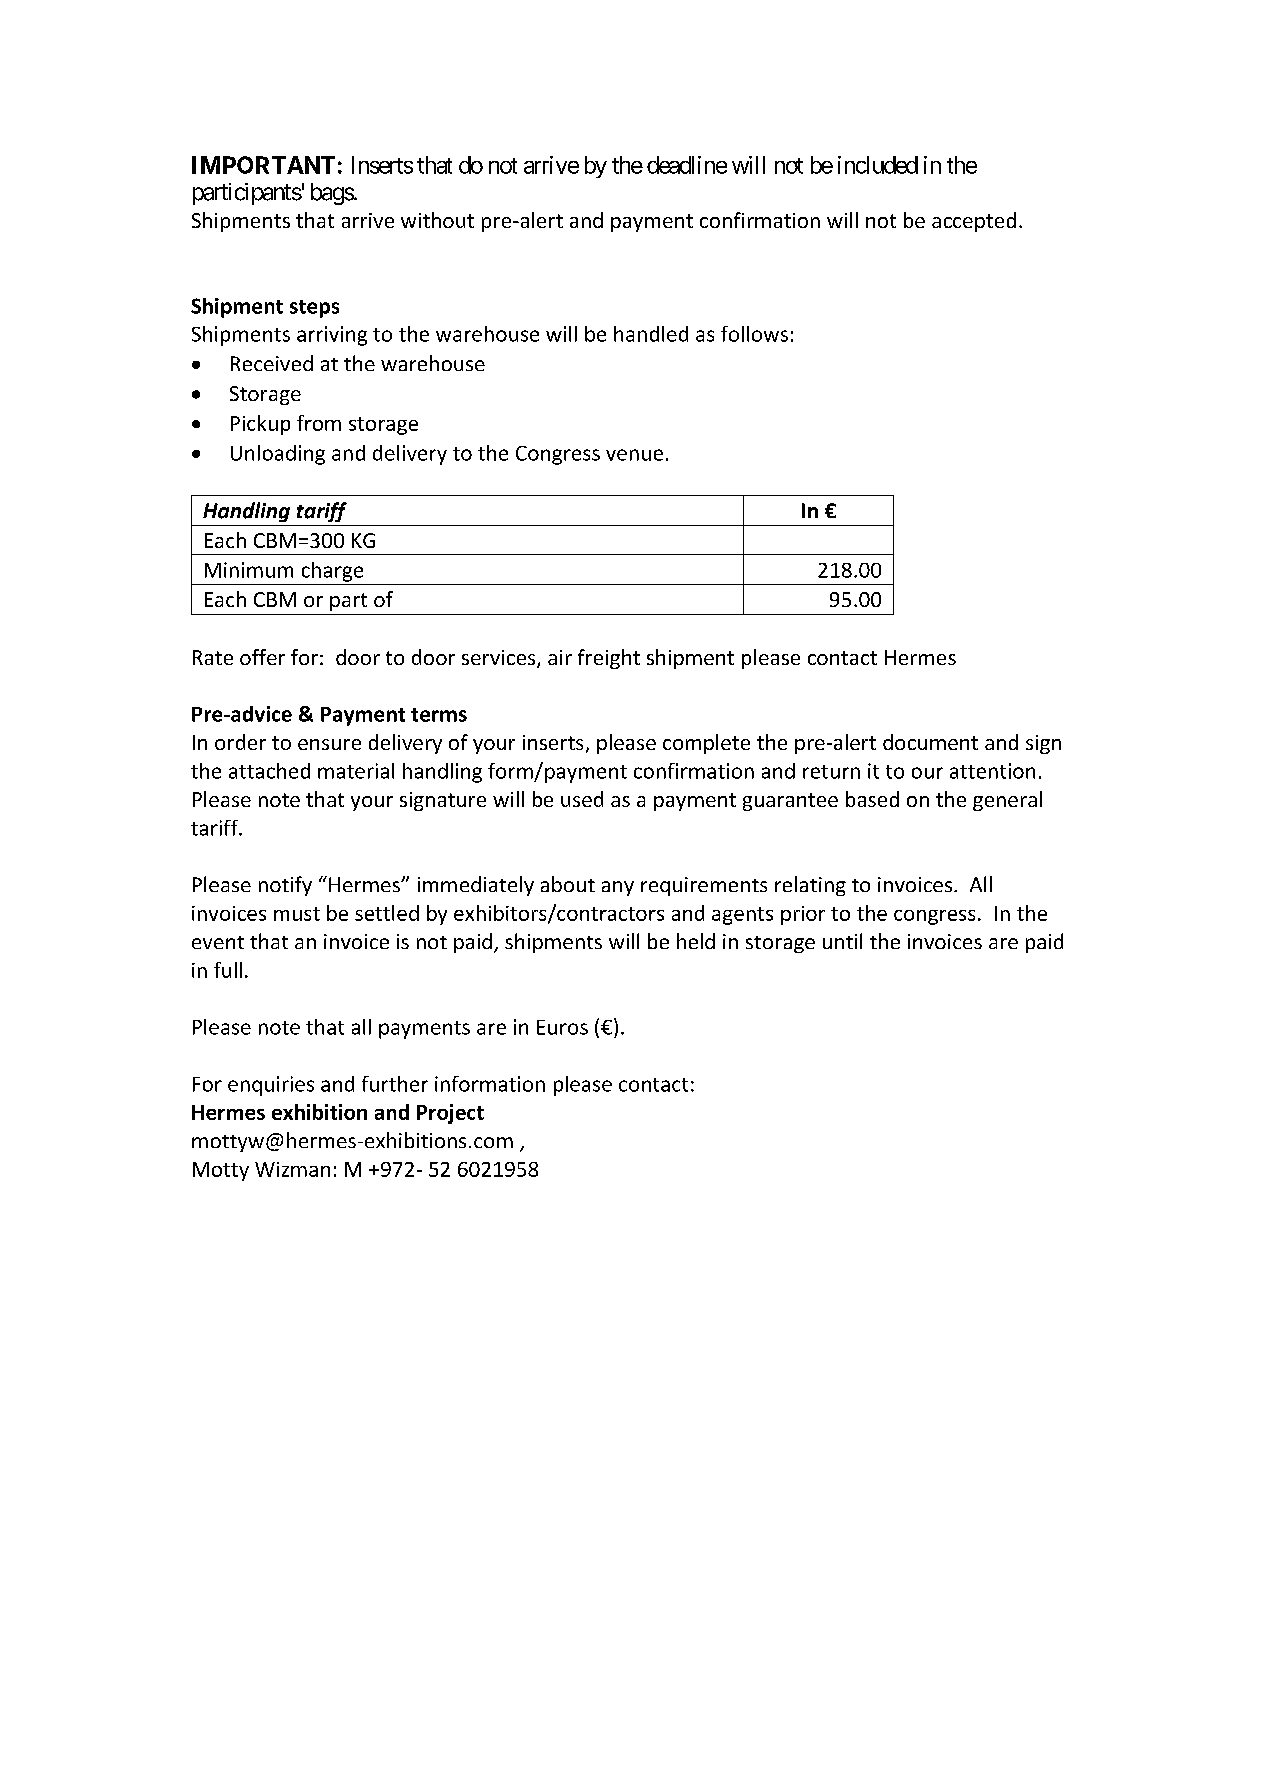  What do you see at coordinates (278, 455) in the screenshot?
I see `Unloading` at bounding box center [278, 455].
